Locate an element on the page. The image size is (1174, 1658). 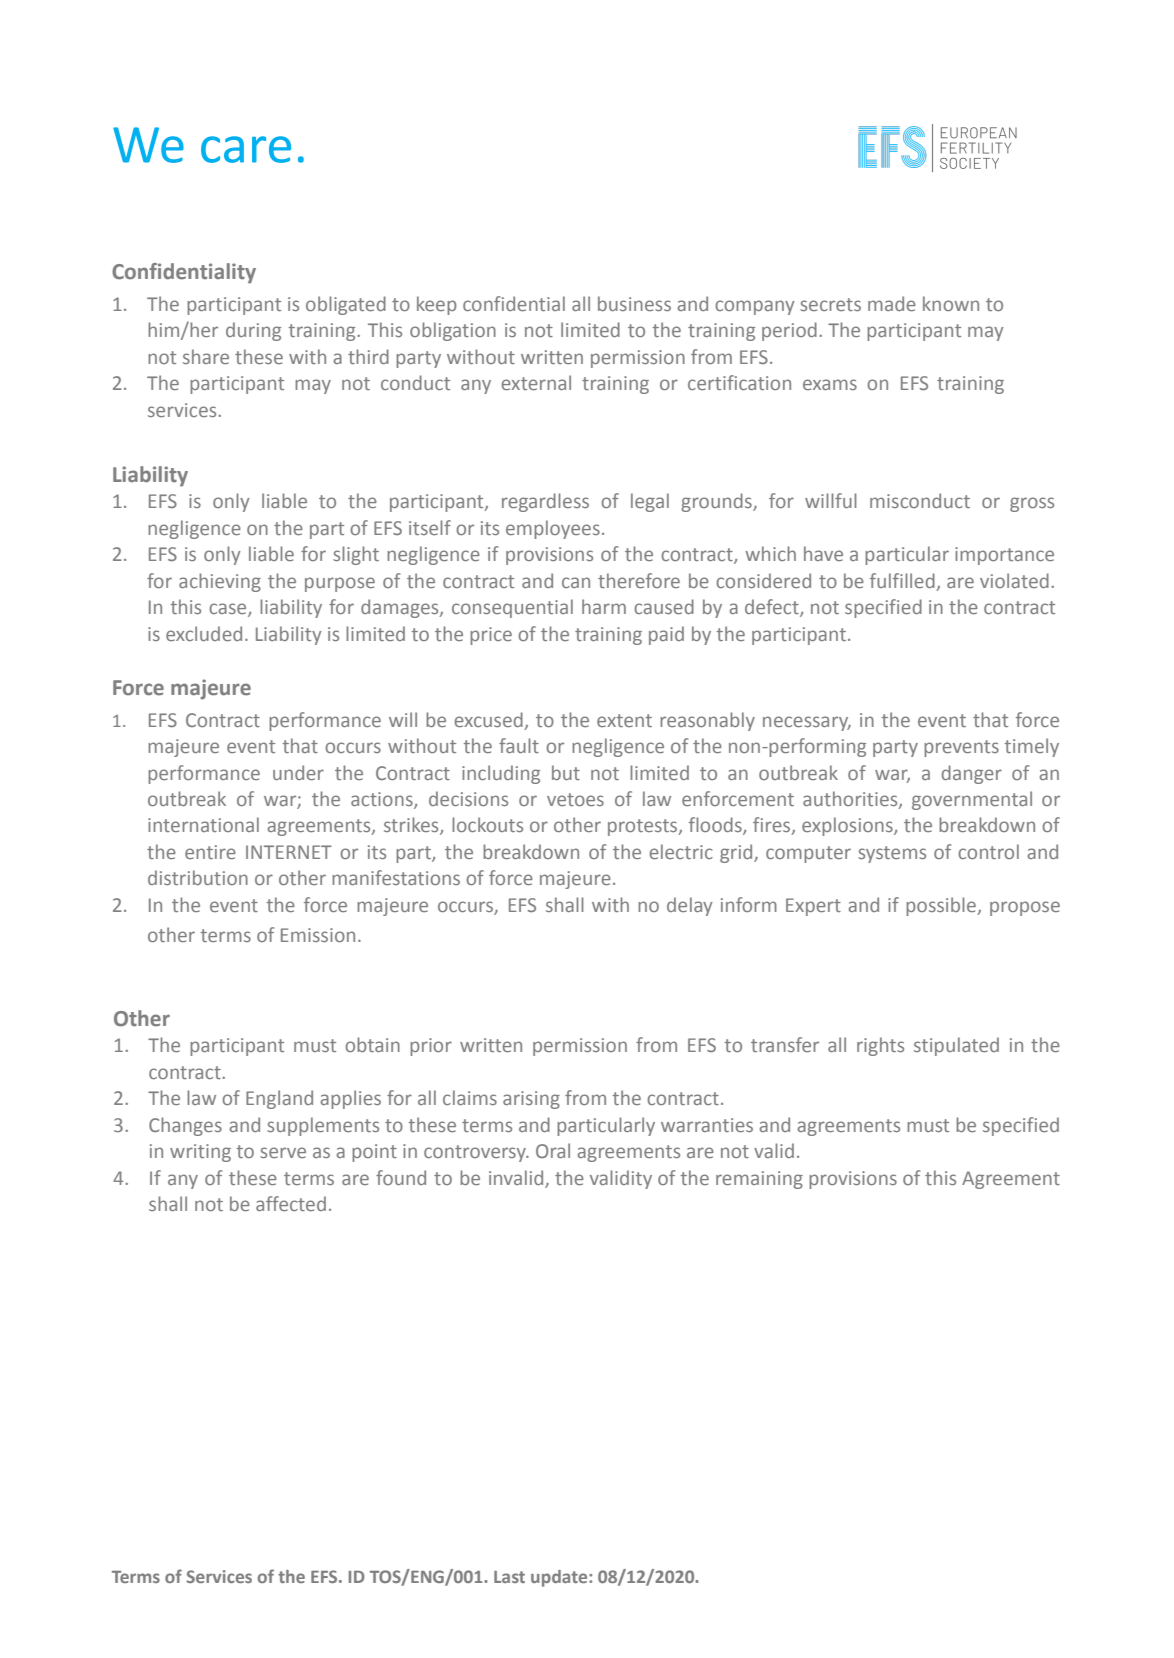
case is located at coordinates (229, 610).
